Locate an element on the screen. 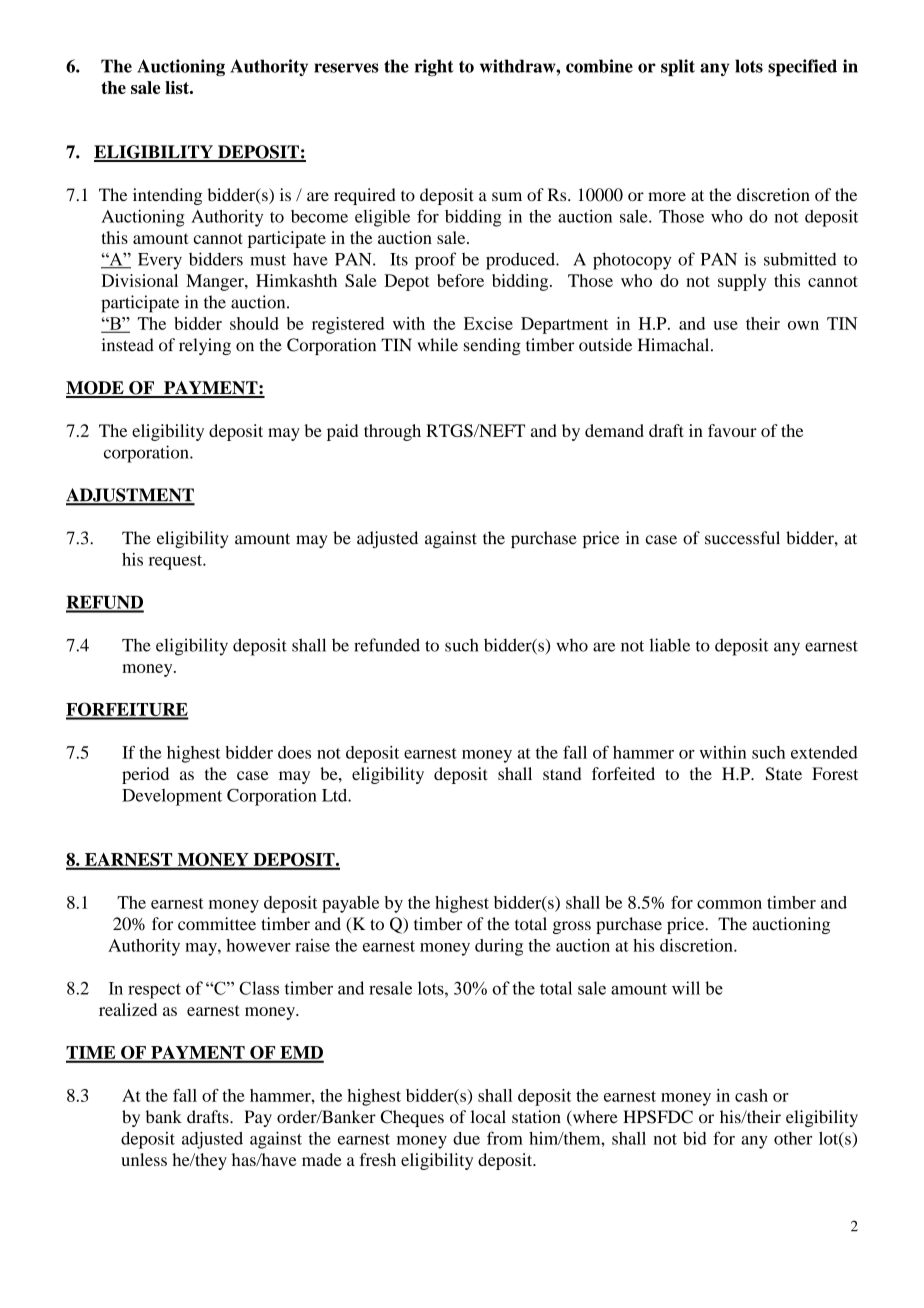 This screenshot has height=1308, width=924. intending is located at coordinates (167, 196).
